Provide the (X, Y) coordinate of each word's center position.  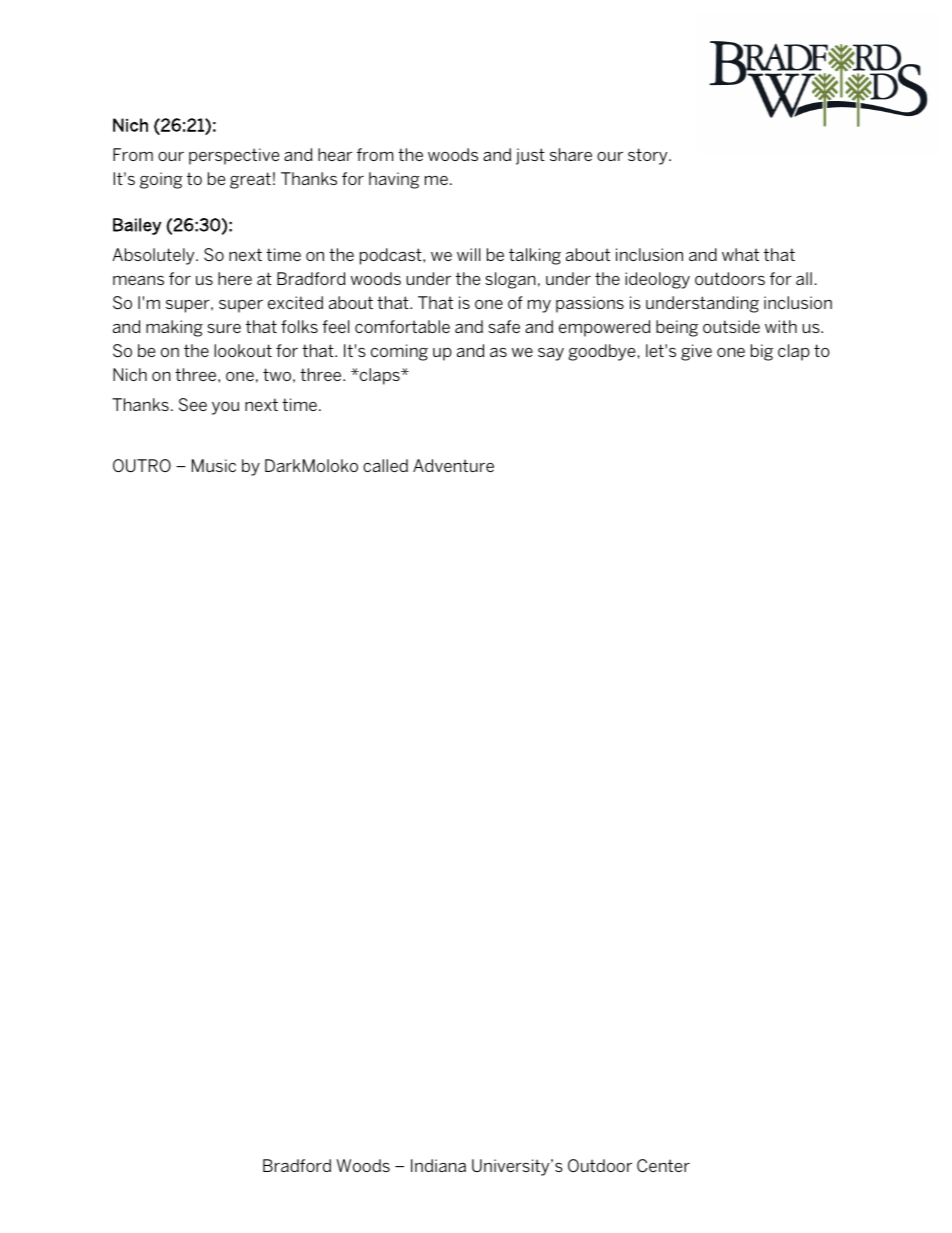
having (394, 180)
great (250, 180)
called (385, 465)
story (649, 156)
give (696, 352)
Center (663, 1165)
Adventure (453, 465)
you (225, 408)
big (762, 352)
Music (214, 465)
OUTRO (142, 465)
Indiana (438, 1165)
